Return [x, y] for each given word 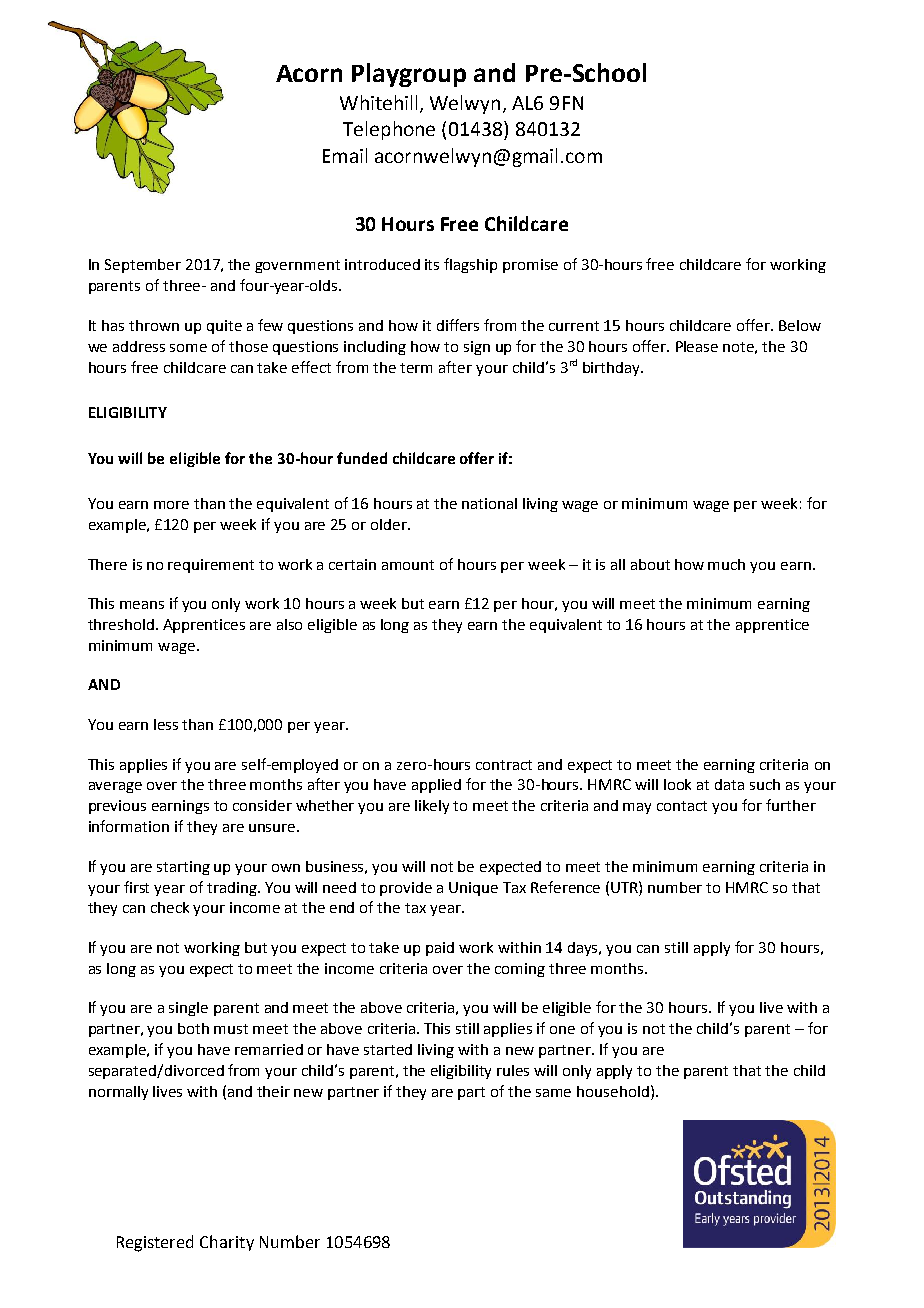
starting [183, 868]
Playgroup [409, 75]
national [489, 503]
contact [682, 806]
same [553, 1093]
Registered [155, 1243]
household [613, 1091]
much [726, 564]
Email [345, 155]
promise [530, 266]
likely [432, 807]
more [171, 505]
